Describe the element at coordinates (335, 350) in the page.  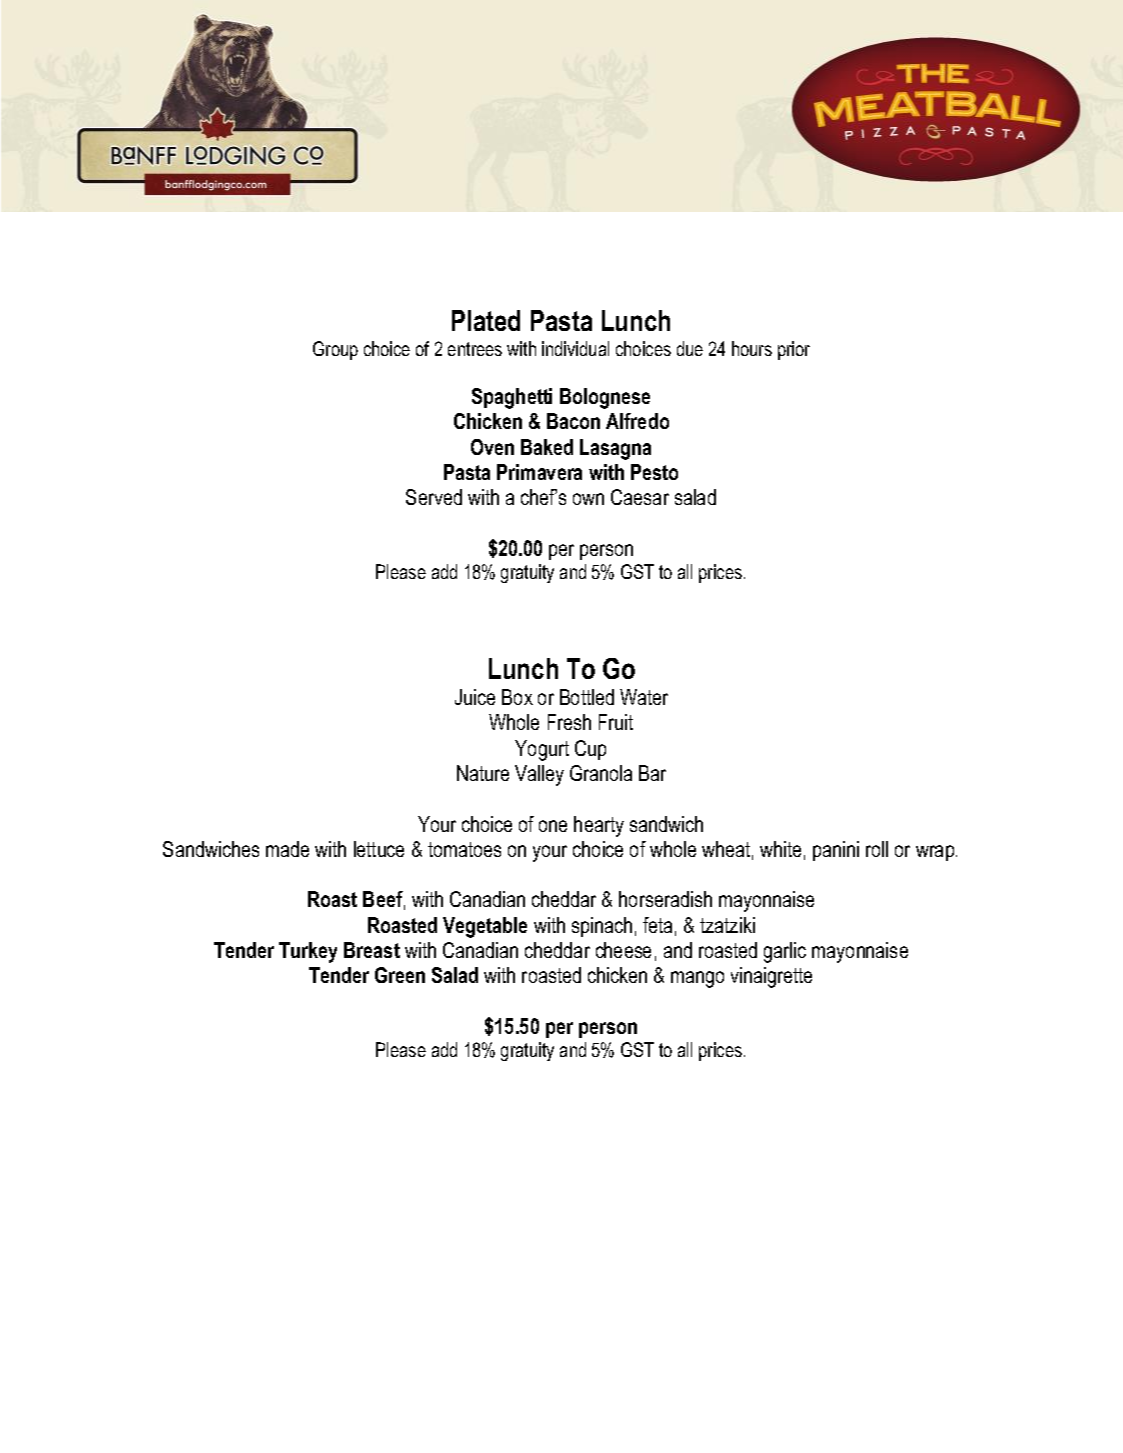
I see `Group` at that location.
